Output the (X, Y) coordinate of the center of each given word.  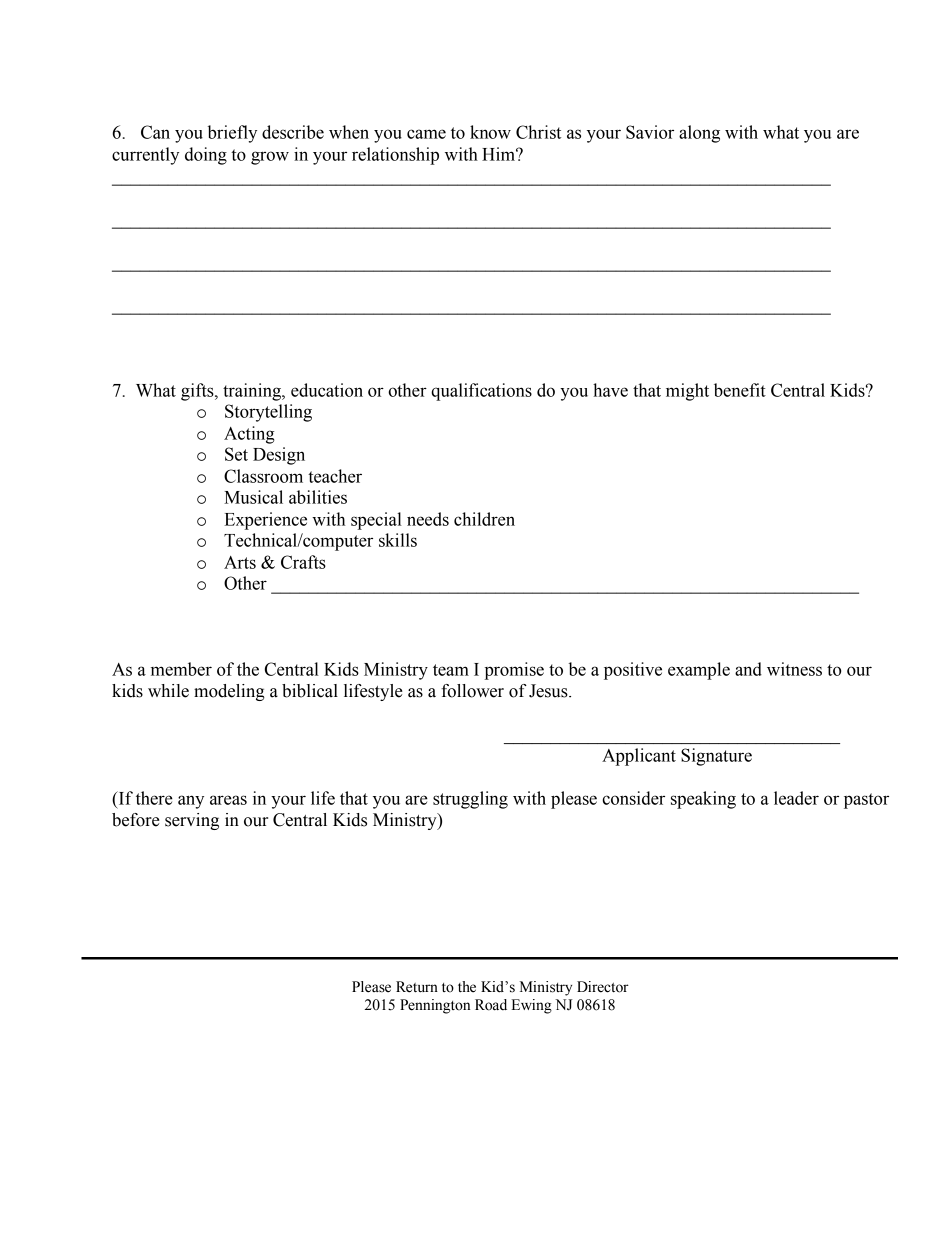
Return (417, 987)
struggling (470, 800)
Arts (240, 562)
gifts (198, 392)
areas (228, 800)
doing (206, 156)
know (490, 132)
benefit (740, 390)
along (699, 134)
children (484, 519)
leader (796, 798)
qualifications (481, 392)
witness (794, 669)
